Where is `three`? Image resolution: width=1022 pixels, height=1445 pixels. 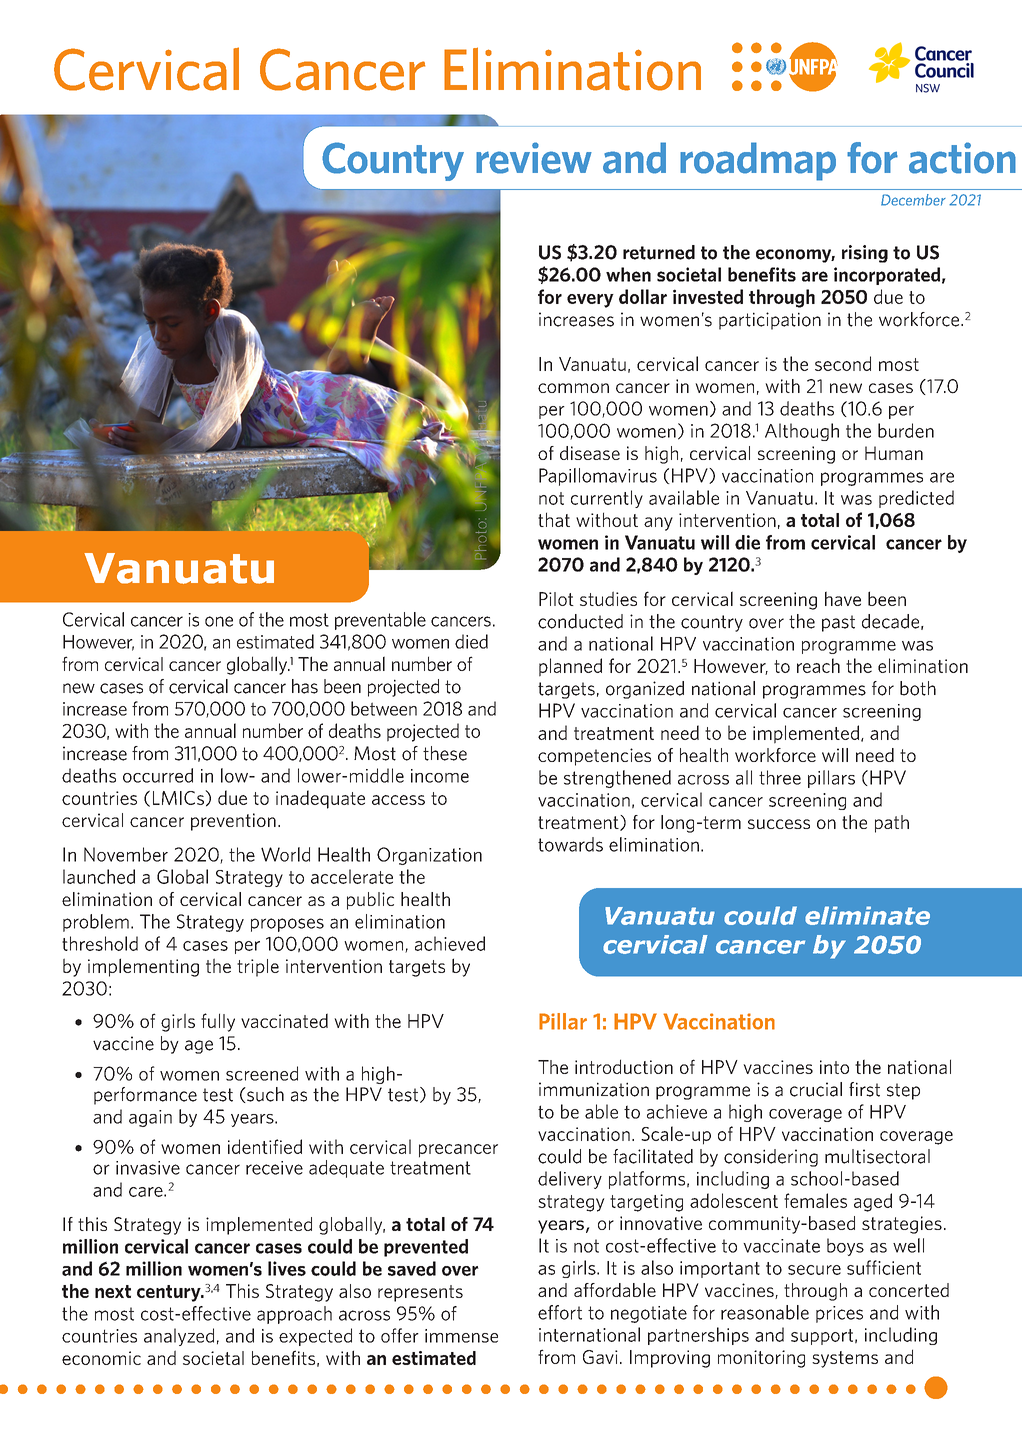 three is located at coordinates (780, 777).
